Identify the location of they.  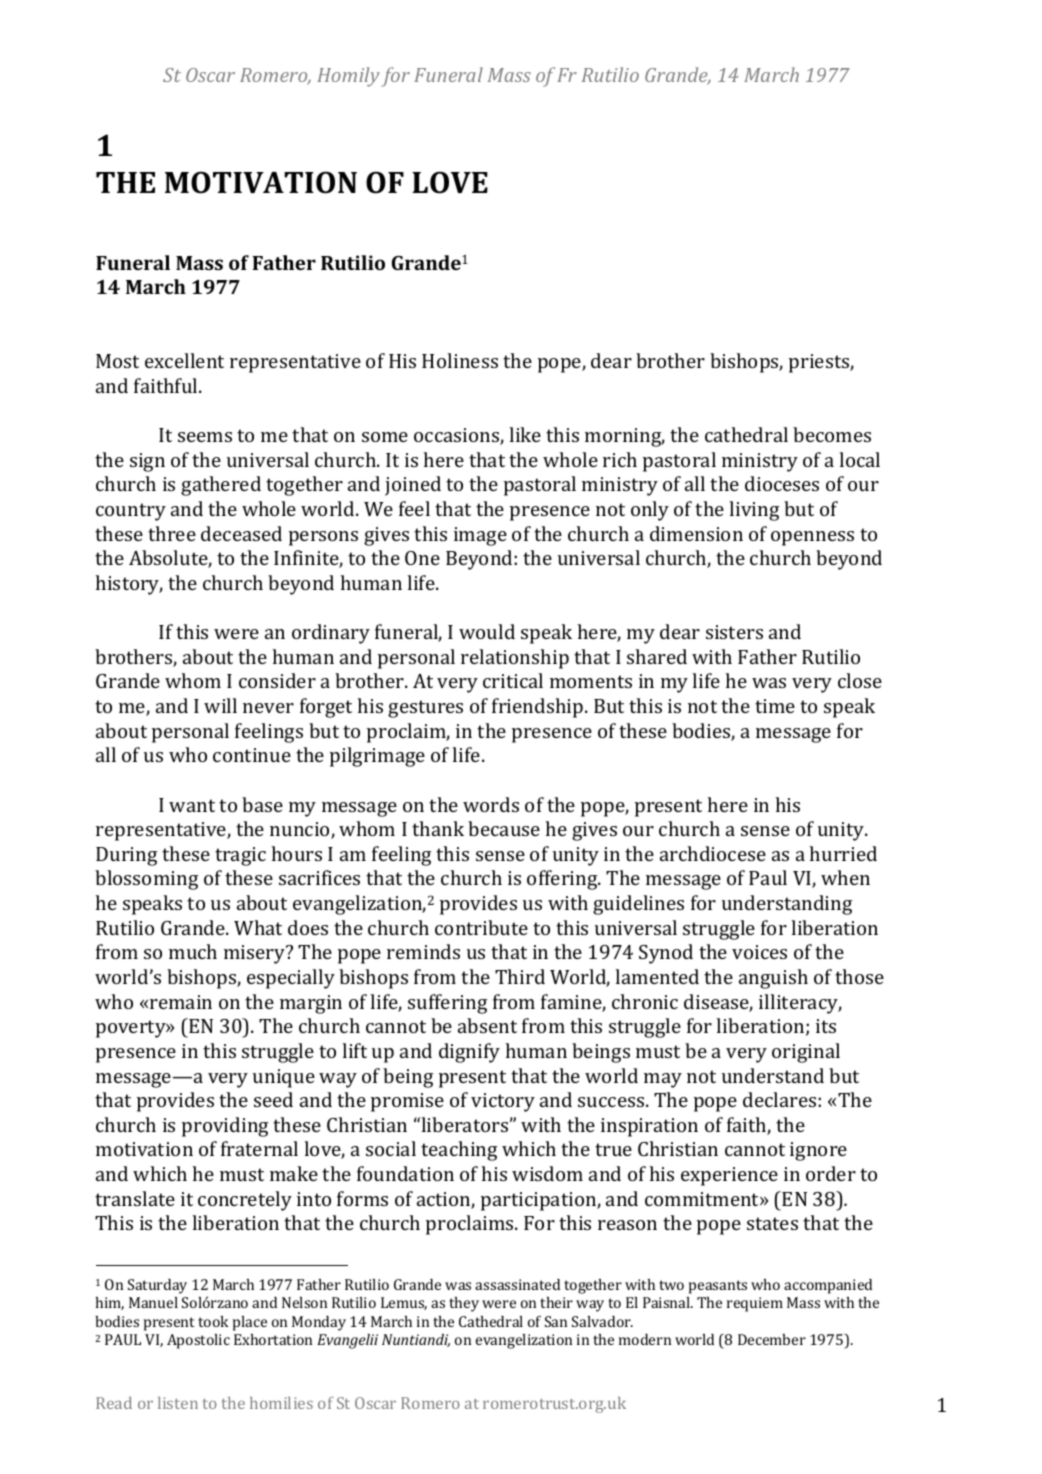
(464, 1304).
